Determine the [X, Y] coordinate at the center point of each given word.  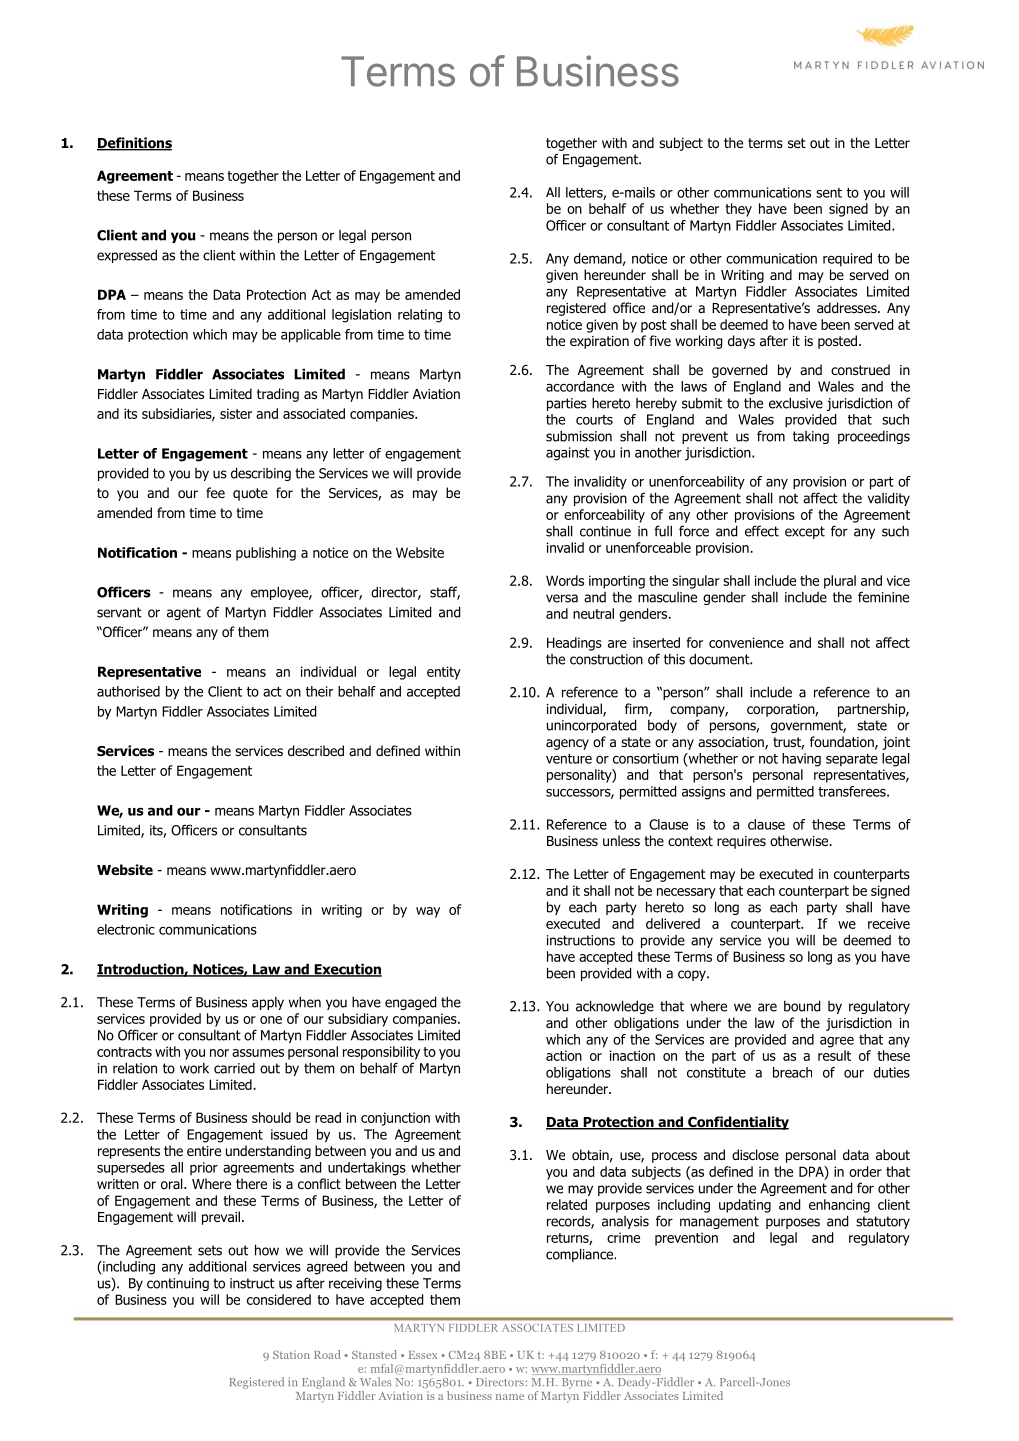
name [510, 1397]
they [738, 210]
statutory [883, 1222]
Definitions [134, 144]
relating [420, 316]
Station [291, 1354]
